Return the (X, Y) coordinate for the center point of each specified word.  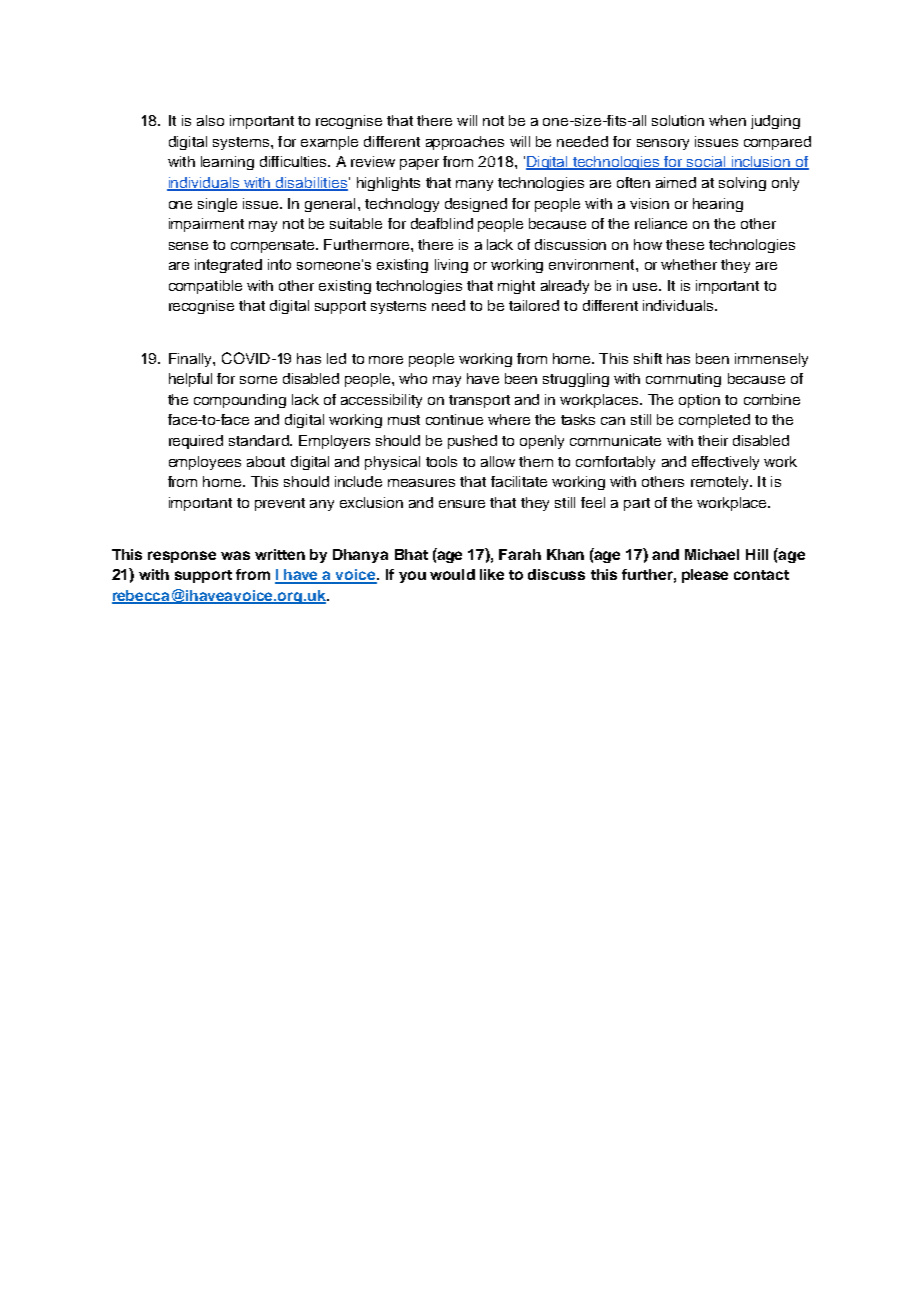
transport (479, 401)
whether (689, 264)
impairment (206, 225)
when (727, 120)
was (235, 555)
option (699, 401)
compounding (240, 401)
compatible (205, 287)
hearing (718, 205)
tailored (534, 305)
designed (476, 205)
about (266, 461)
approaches (465, 143)
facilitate (519, 481)
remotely (721, 483)
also (210, 120)
